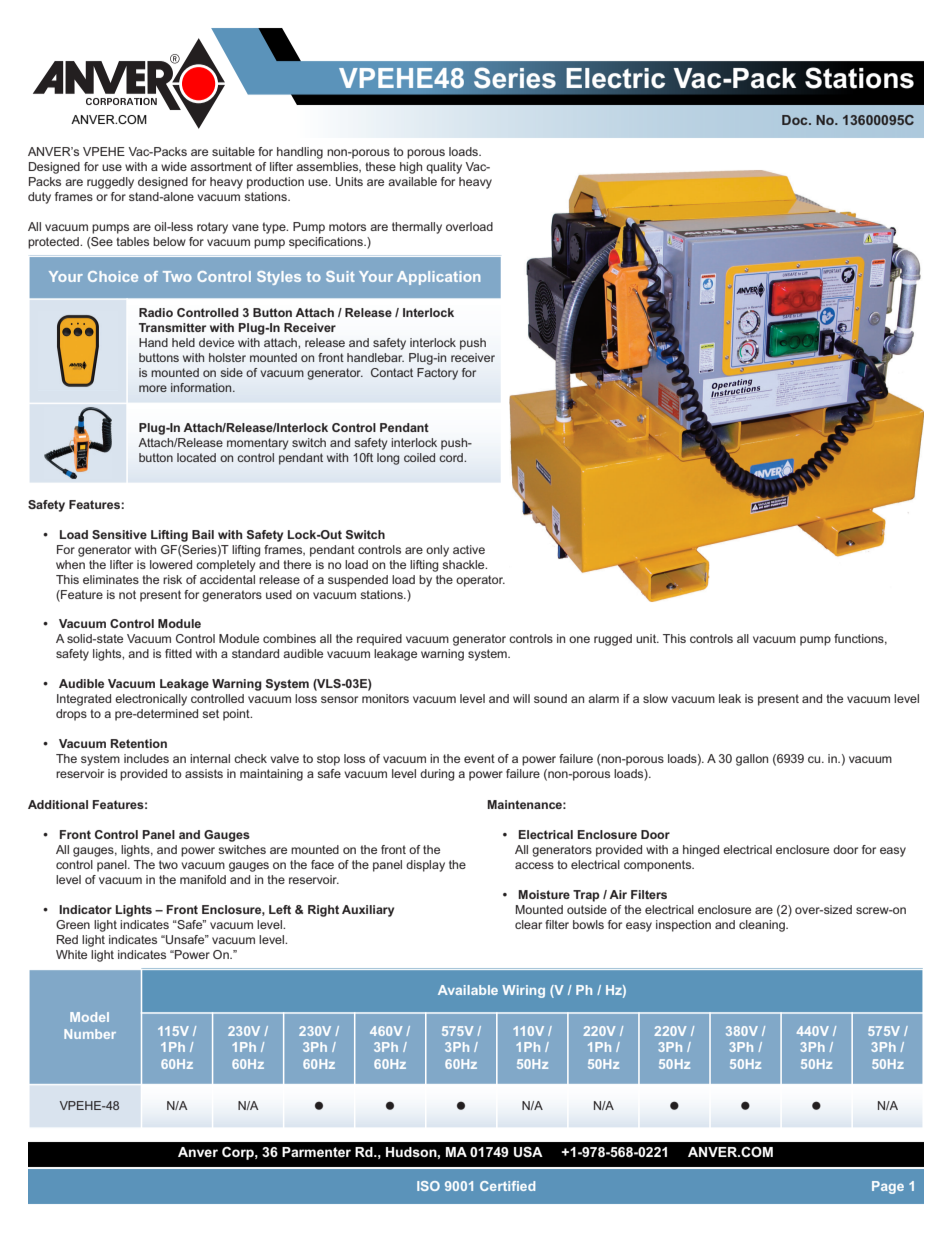 The height and width of the image is (1233, 952). I want to click on required, so click(379, 640).
